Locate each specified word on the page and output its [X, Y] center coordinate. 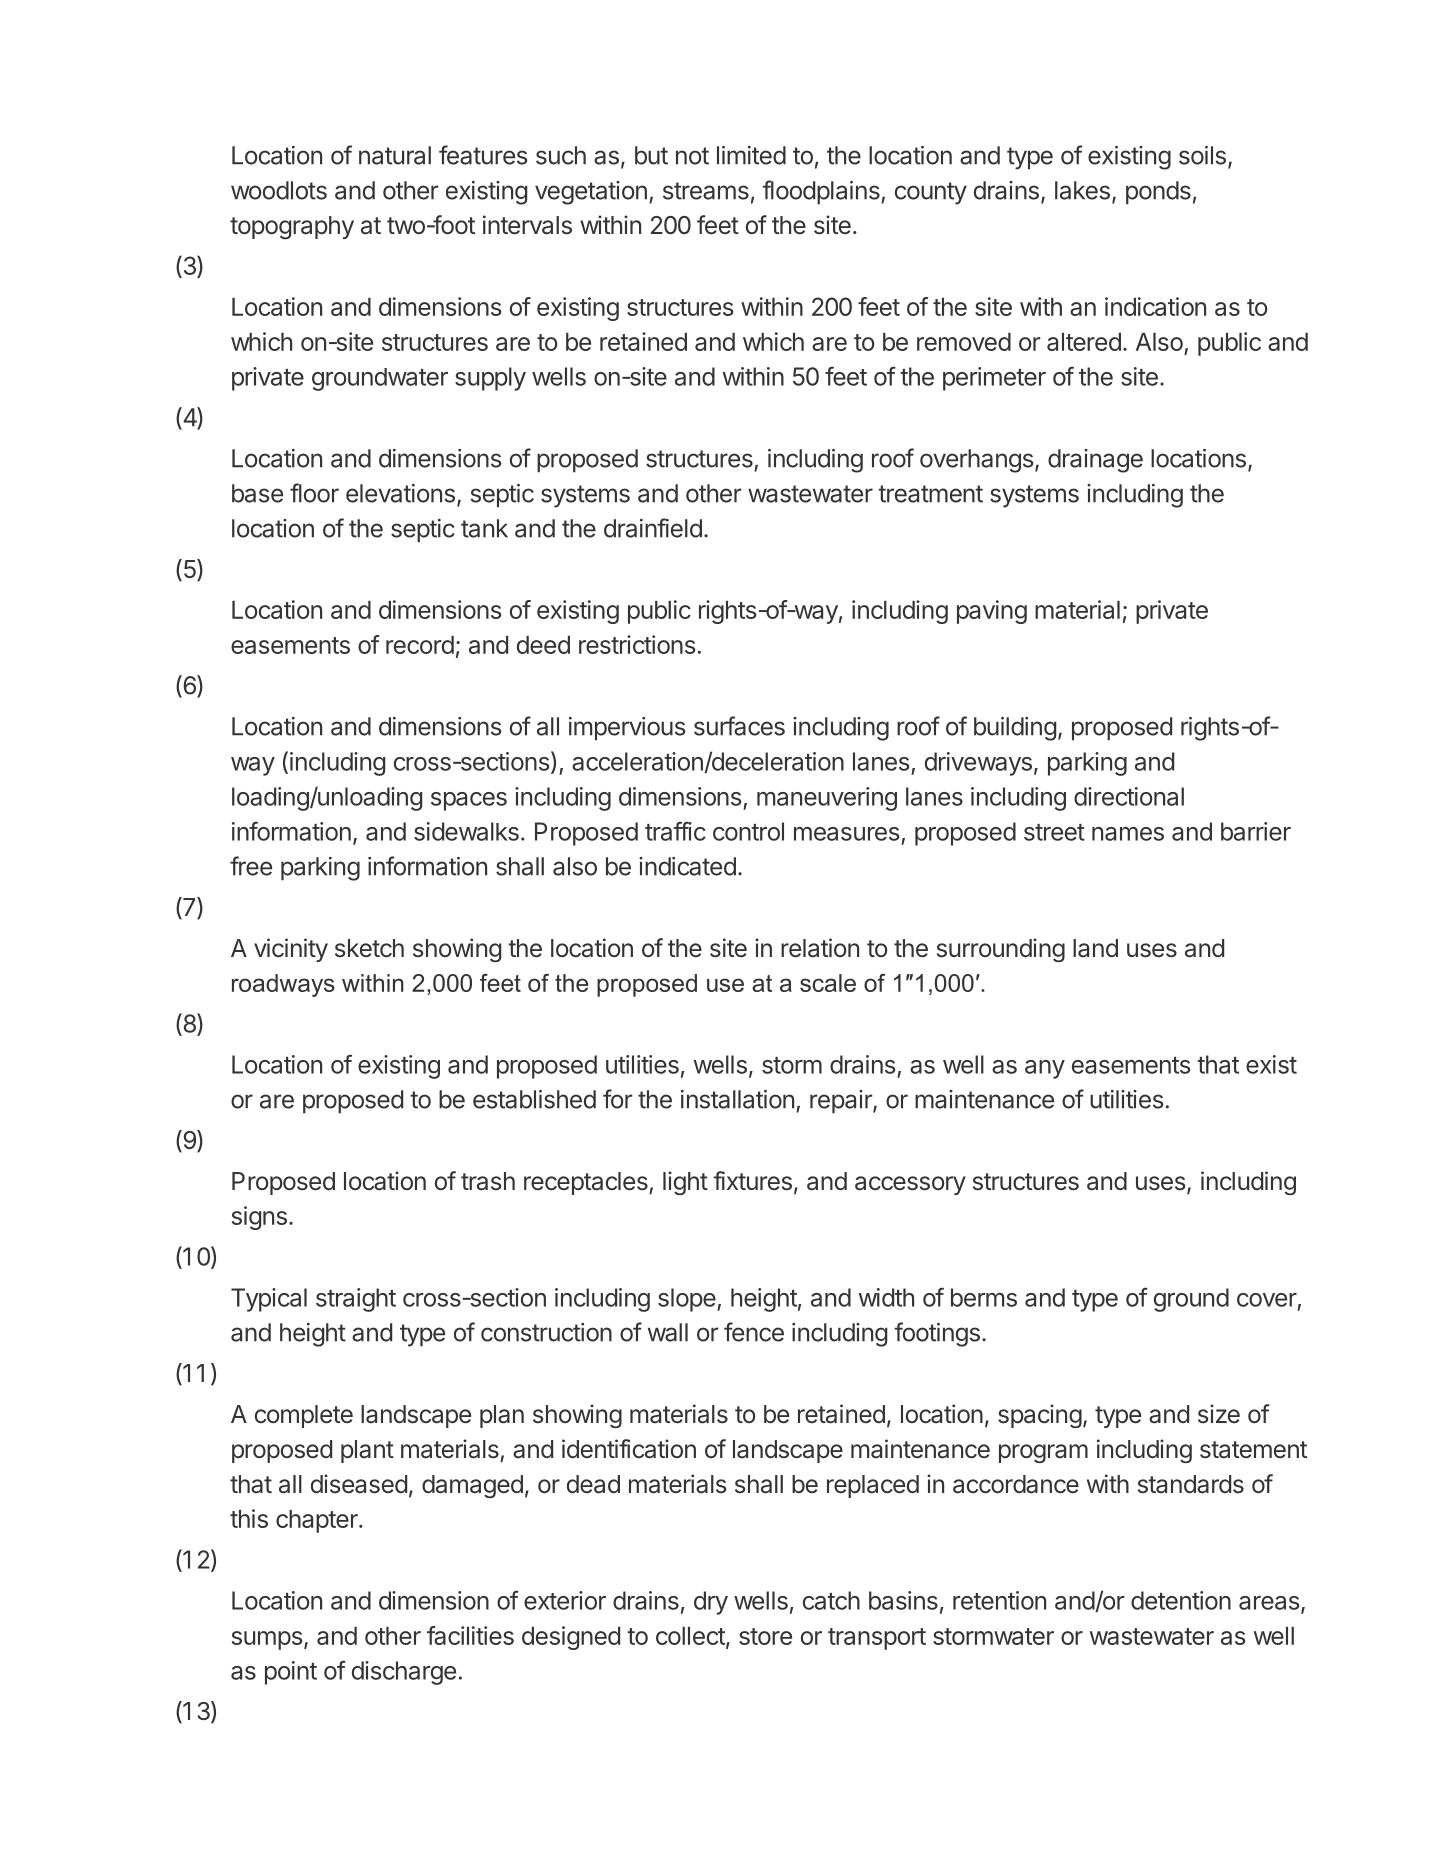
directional [1129, 796]
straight [356, 1300]
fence [754, 1332]
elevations [400, 493]
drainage [1095, 461]
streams [706, 191]
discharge [404, 1673]
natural [395, 155]
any [1045, 1069]
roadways [283, 985]
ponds [1158, 193]
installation [737, 1099]
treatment [930, 494]
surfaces [739, 726]
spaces [469, 801]
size [1219, 1414]
